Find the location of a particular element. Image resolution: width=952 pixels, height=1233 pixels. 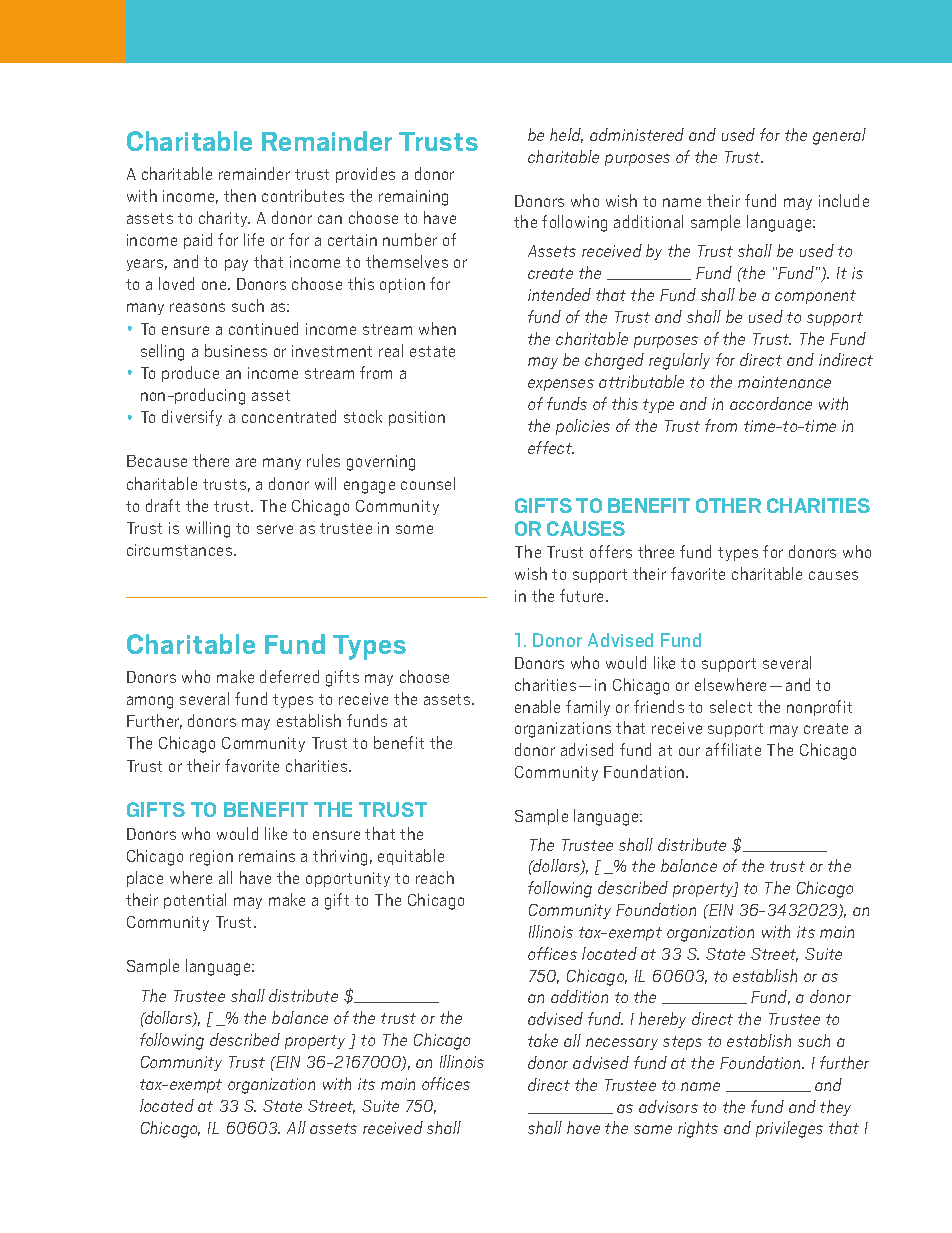

then is located at coordinates (240, 195).
